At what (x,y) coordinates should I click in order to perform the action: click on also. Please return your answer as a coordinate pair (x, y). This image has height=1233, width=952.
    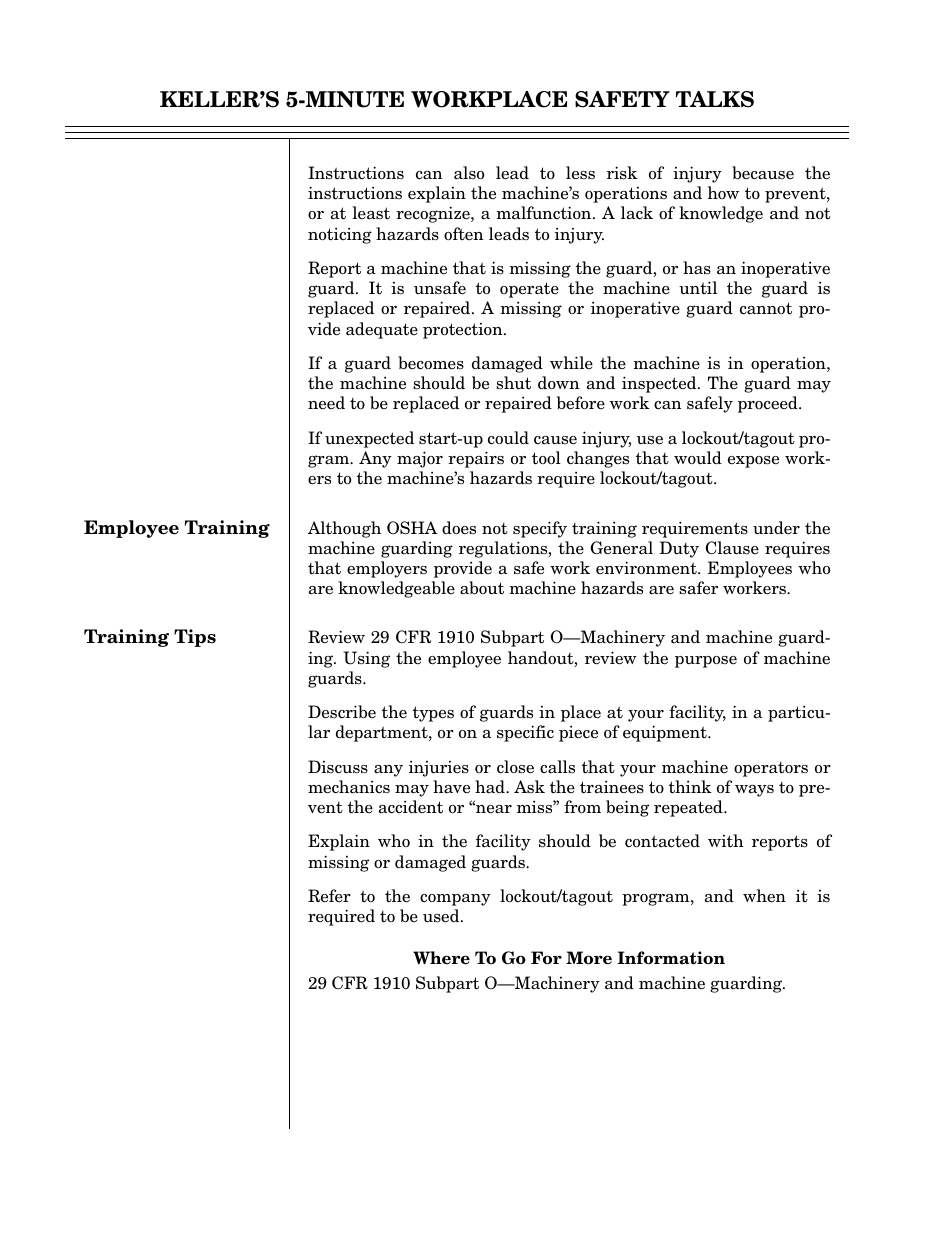
    Looking at the image, I should click on (469, 173).
